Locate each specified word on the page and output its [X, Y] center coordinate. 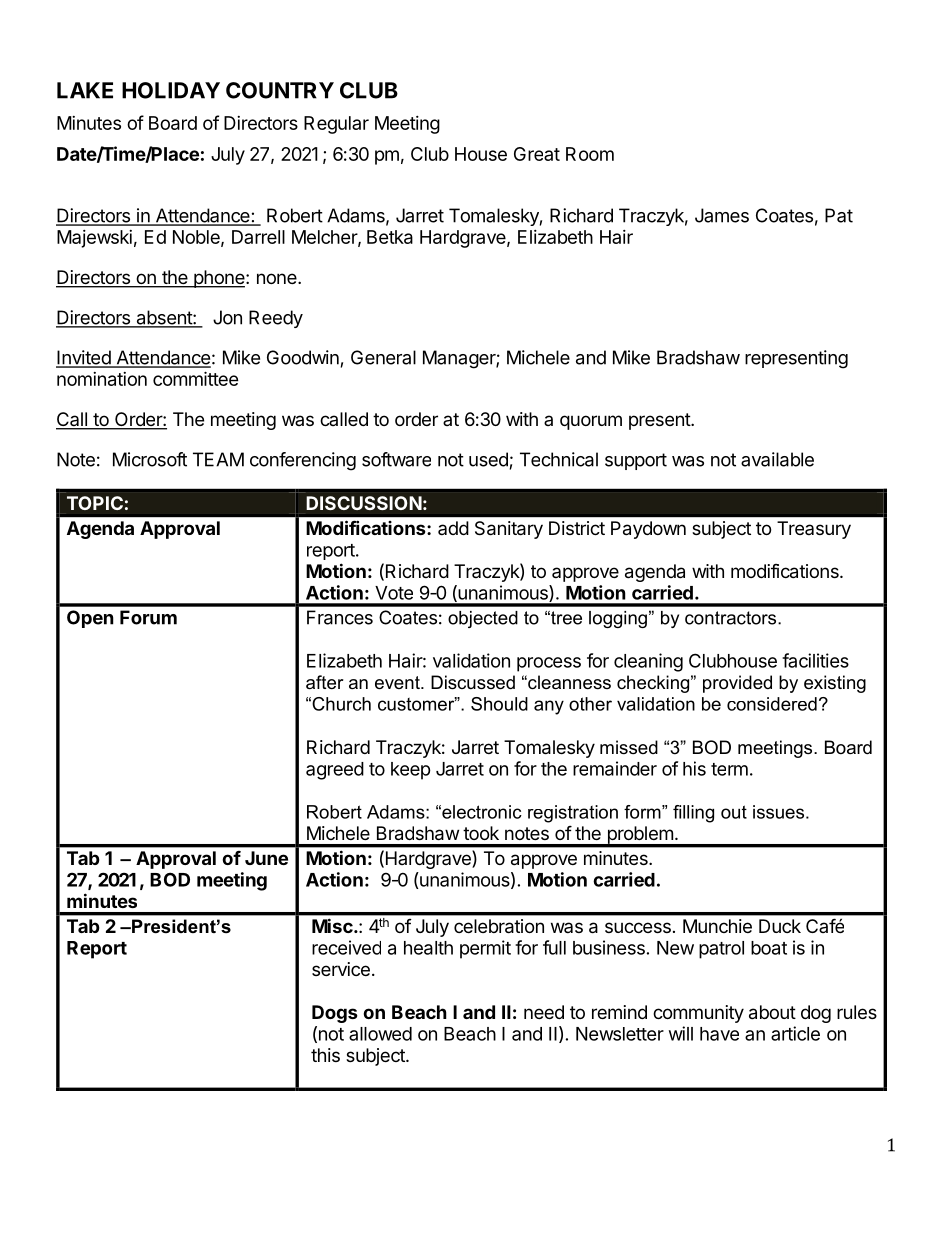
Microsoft [150, 459]
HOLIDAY [171, 90]
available [777, 459]
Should [499, 704]
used [488, 459]
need [544, 1012]
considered [772, 704]
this [325, 1055]
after [325, 682]
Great [537, 154]
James [722, 215]
